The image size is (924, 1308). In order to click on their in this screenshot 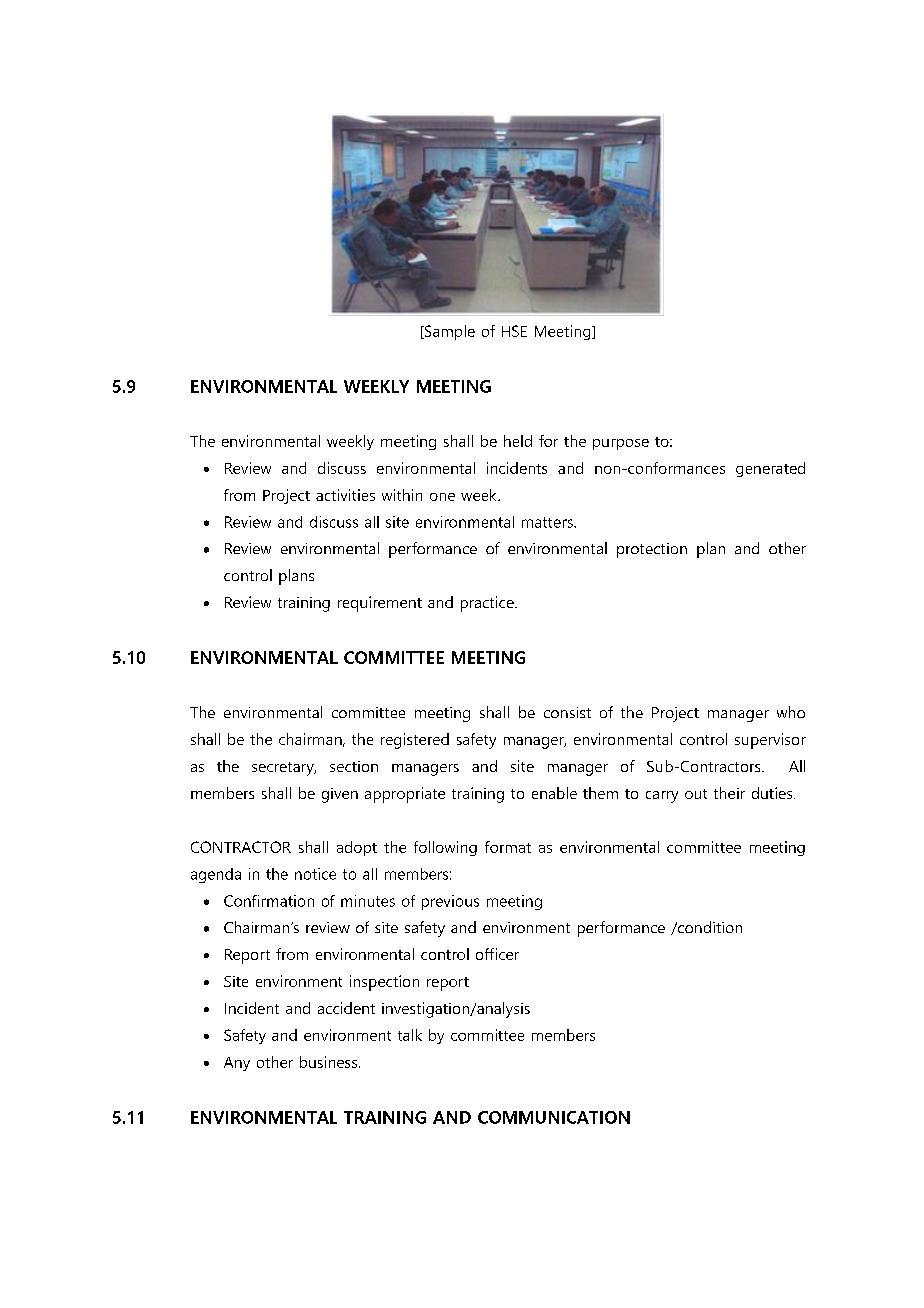, I will do `click(729, 793)`.
